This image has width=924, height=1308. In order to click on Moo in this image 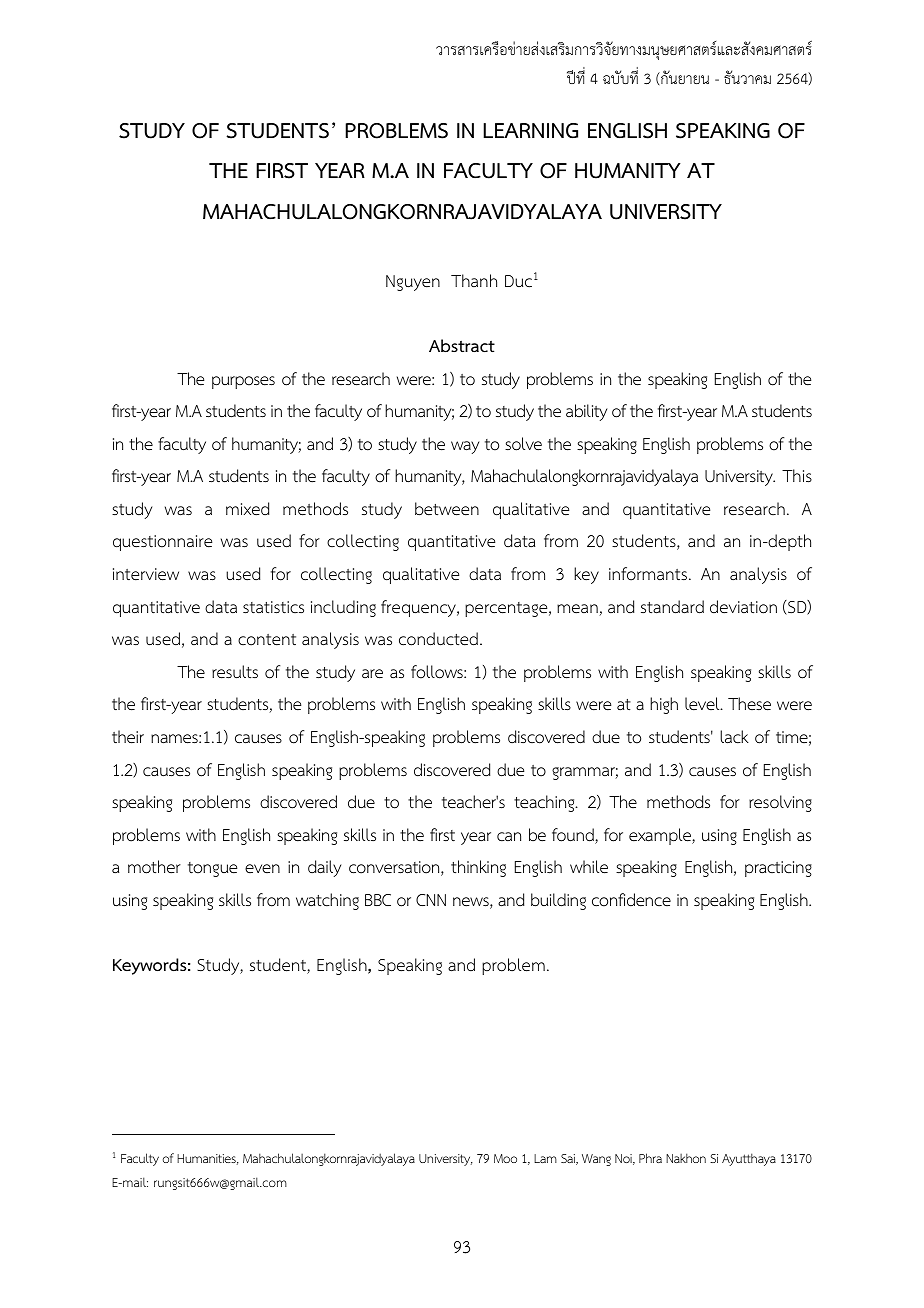, I will do `click(505, 1158)`.
